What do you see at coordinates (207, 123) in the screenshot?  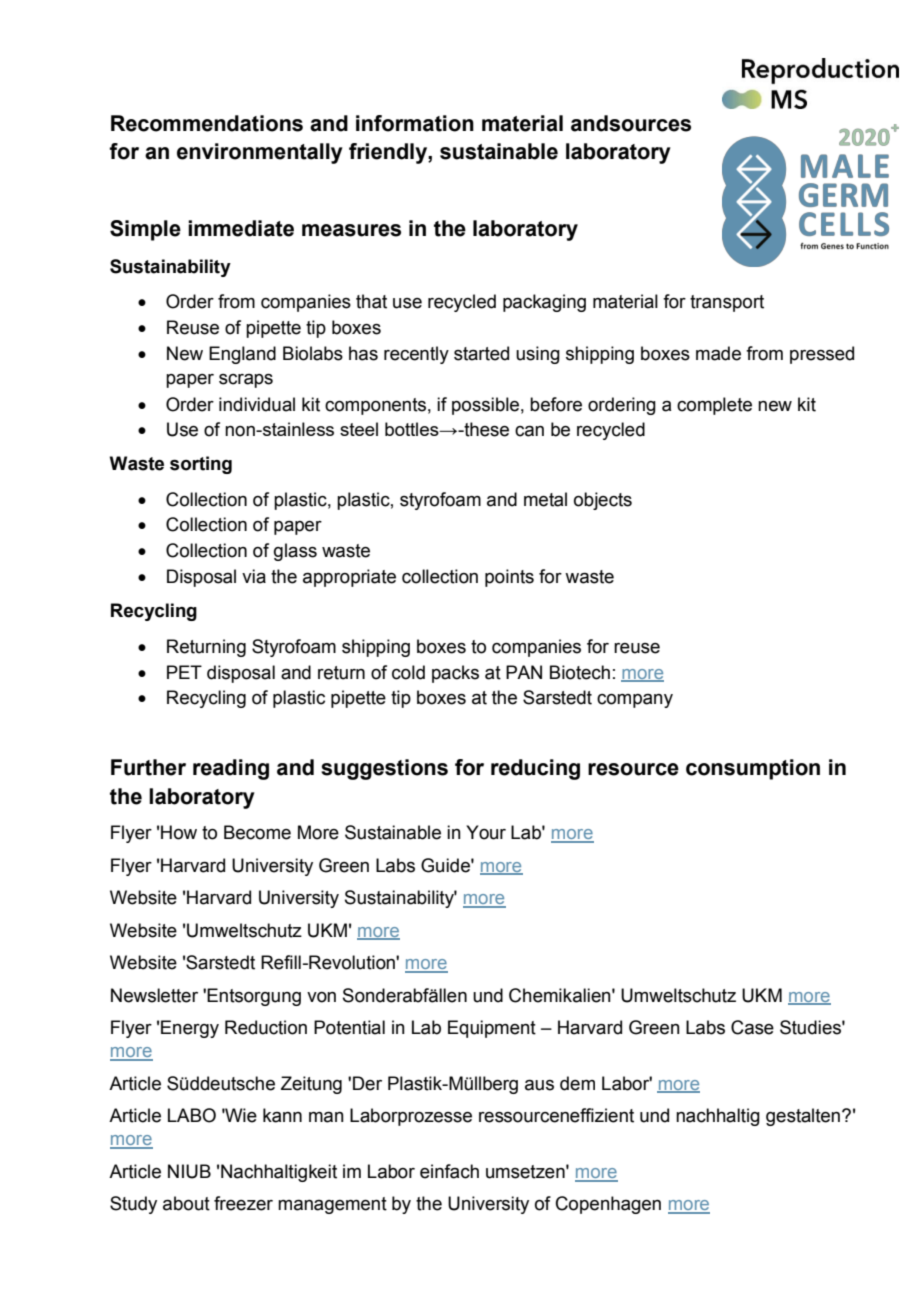 I see `Recommendations` at bounding box center [207, 123].
